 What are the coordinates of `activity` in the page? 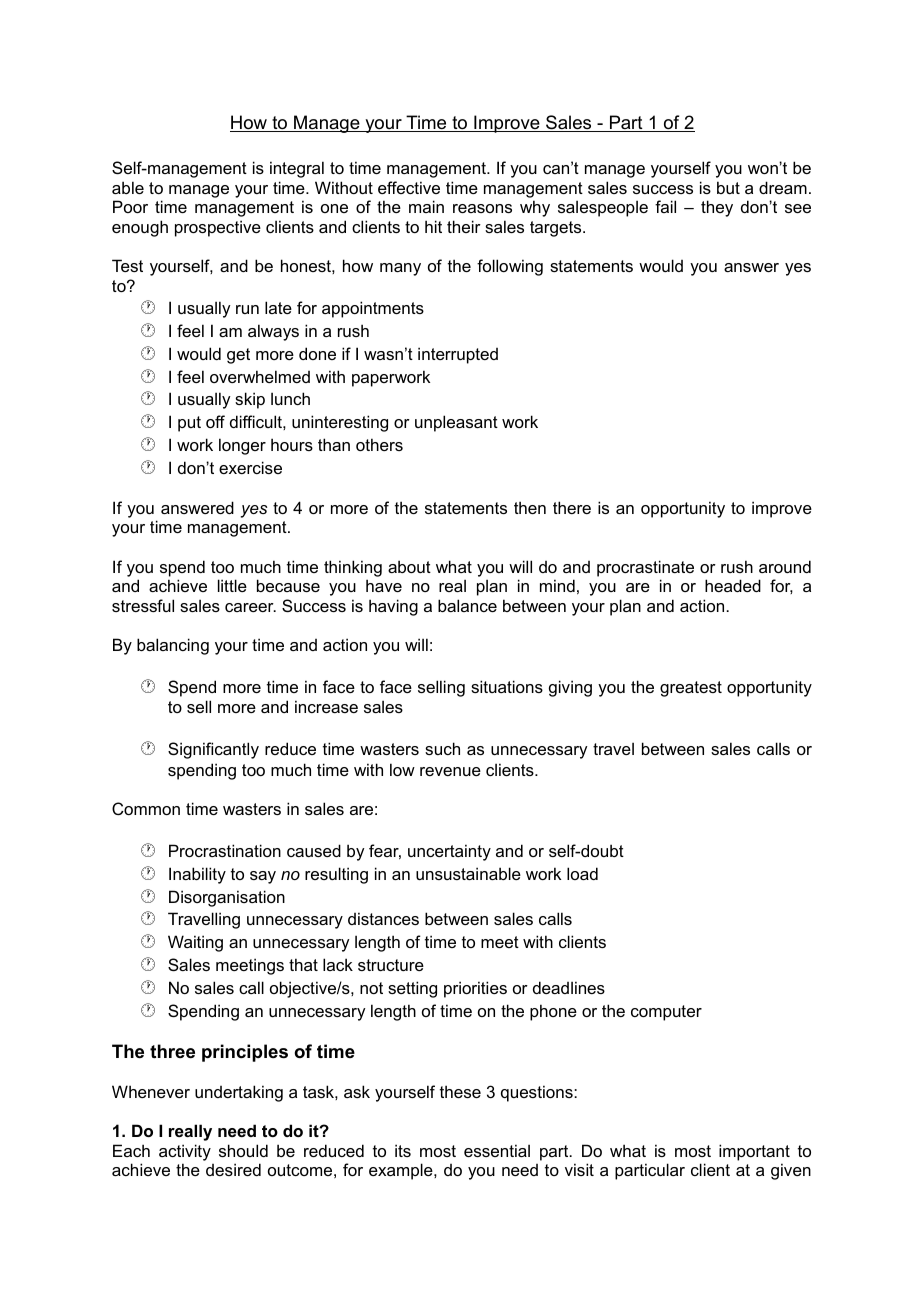 It's located at (185, 1152).
